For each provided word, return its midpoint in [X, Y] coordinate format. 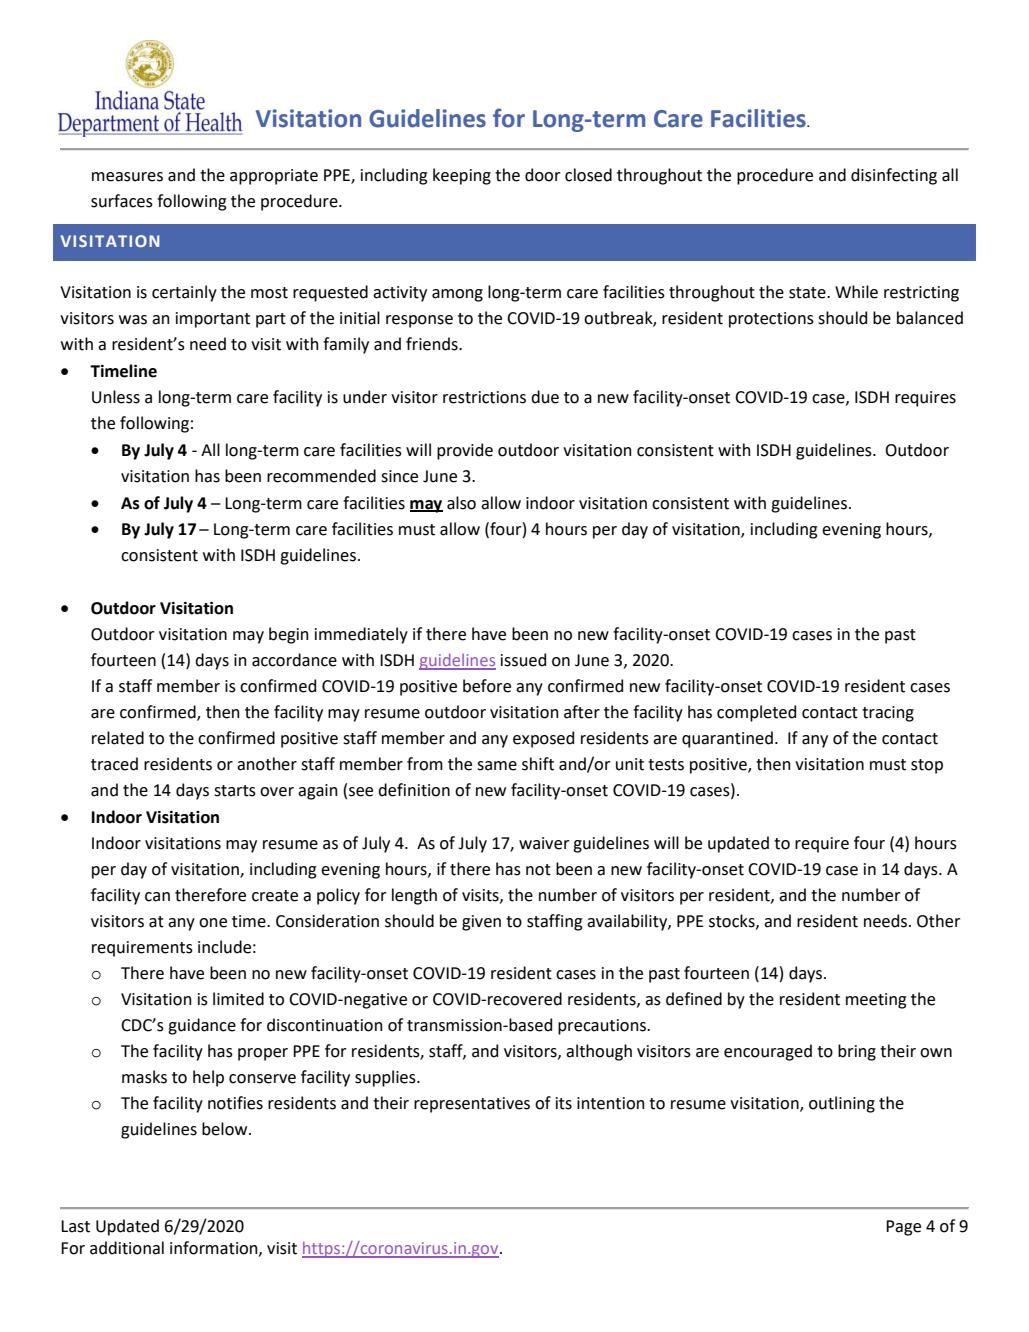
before [487, 686]
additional [127, 1248]
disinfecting [894, 176]
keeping [462, 176]
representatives [472, 1105]
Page [903, 1228]
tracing [888, 714]
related [118, 738]
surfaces [122, 201]
